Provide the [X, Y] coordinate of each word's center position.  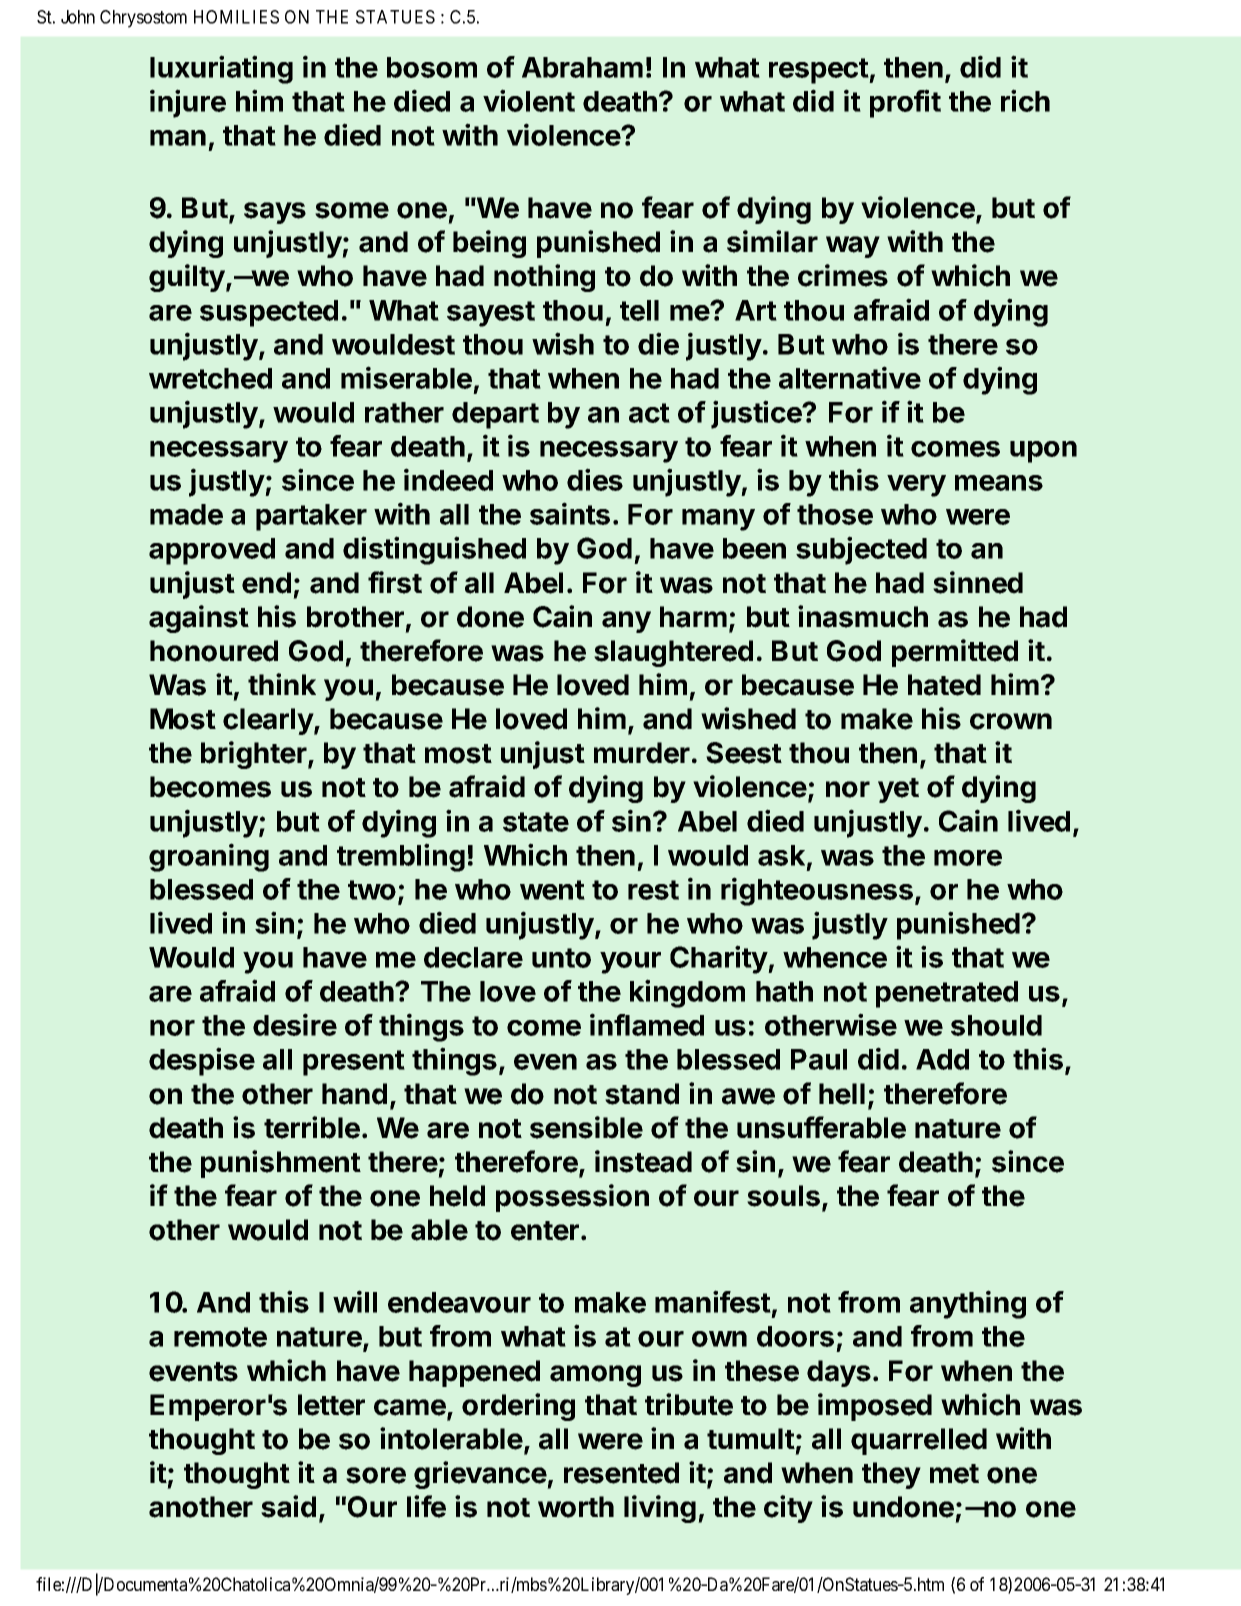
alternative [850, 377]
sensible [586, 1127]
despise [202, 1061]
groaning [209, 857]
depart [495, 415]
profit [905, 103]
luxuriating [221, 69]
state [536, 822]
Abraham [582, 67]
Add [942, 1059]
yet [898, 790]
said [288, 1506]
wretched [210, 378]
